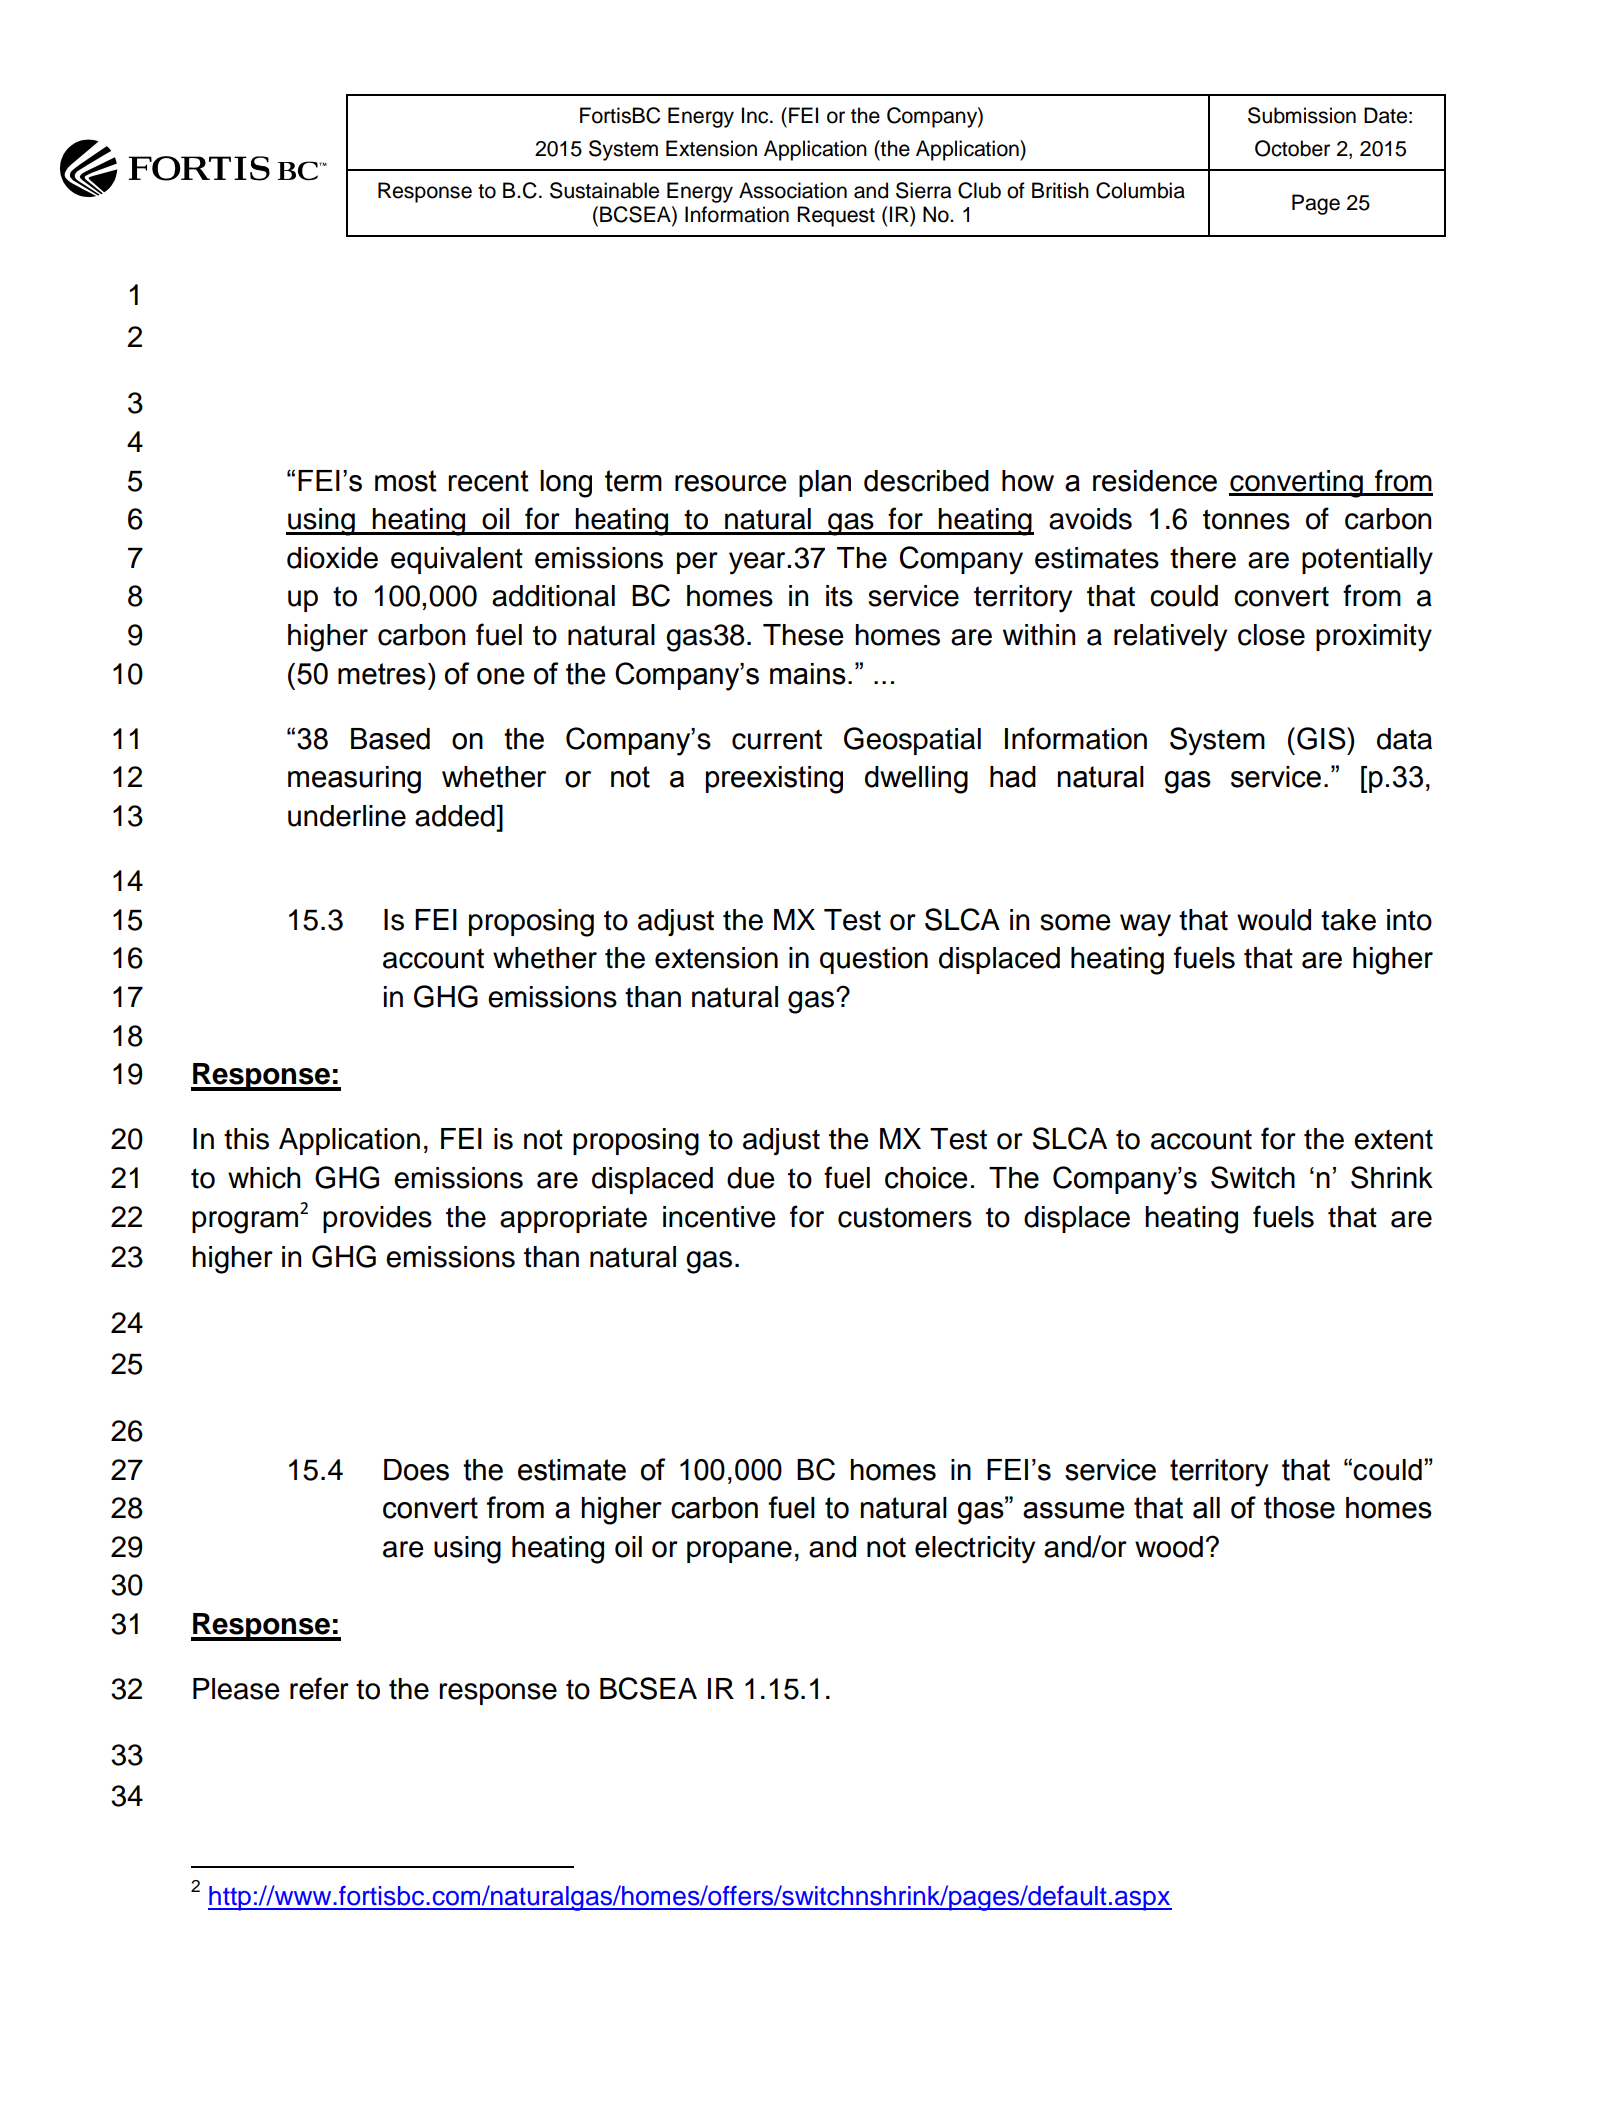 The width and height of the image is (1624, 2102). Describe the element at coordinates (1292, 148) in the image. I see `October` at that location.
